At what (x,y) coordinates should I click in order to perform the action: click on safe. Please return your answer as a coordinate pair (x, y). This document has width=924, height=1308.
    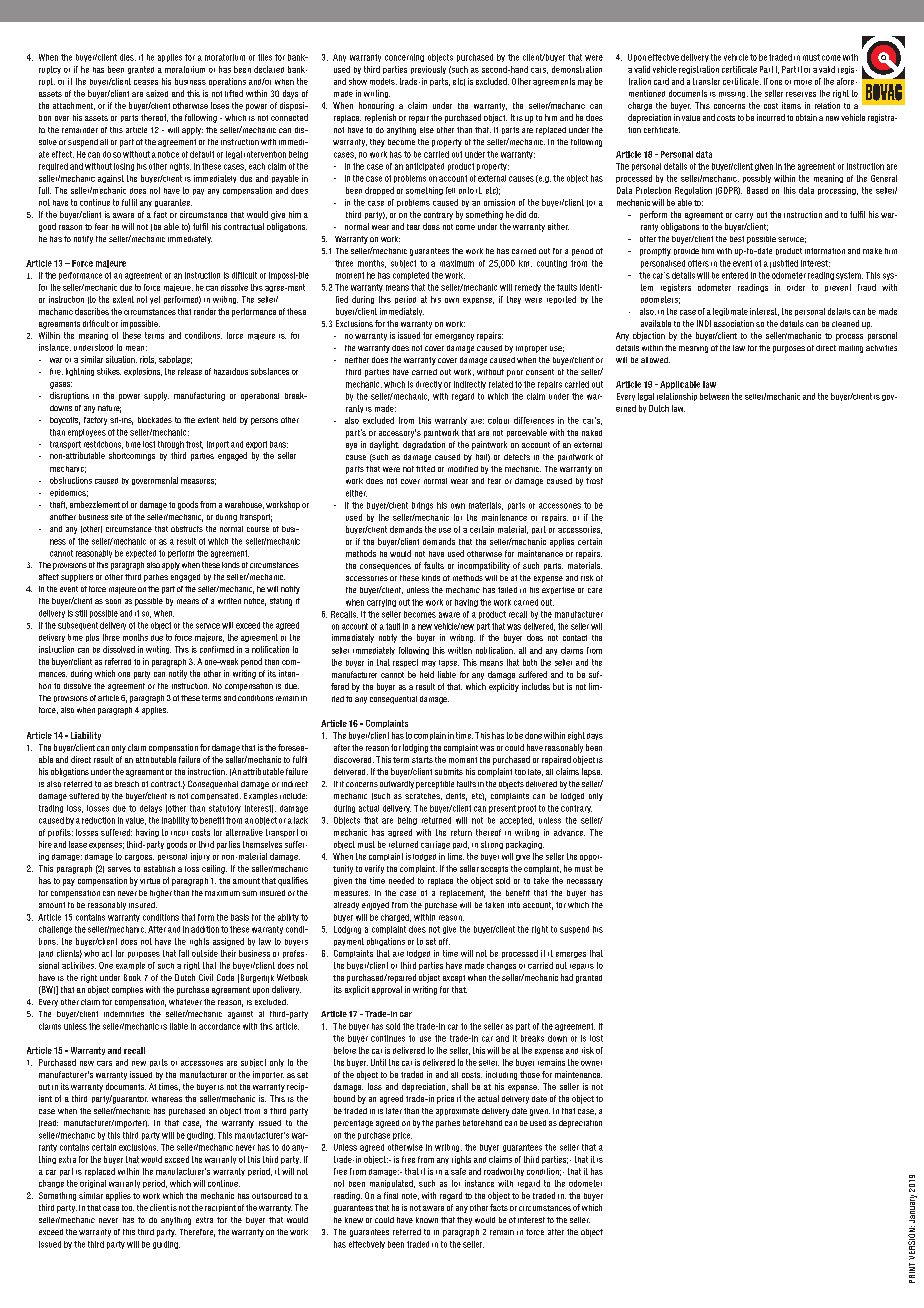
    Looking at the image, I should click on (458, 1171).
